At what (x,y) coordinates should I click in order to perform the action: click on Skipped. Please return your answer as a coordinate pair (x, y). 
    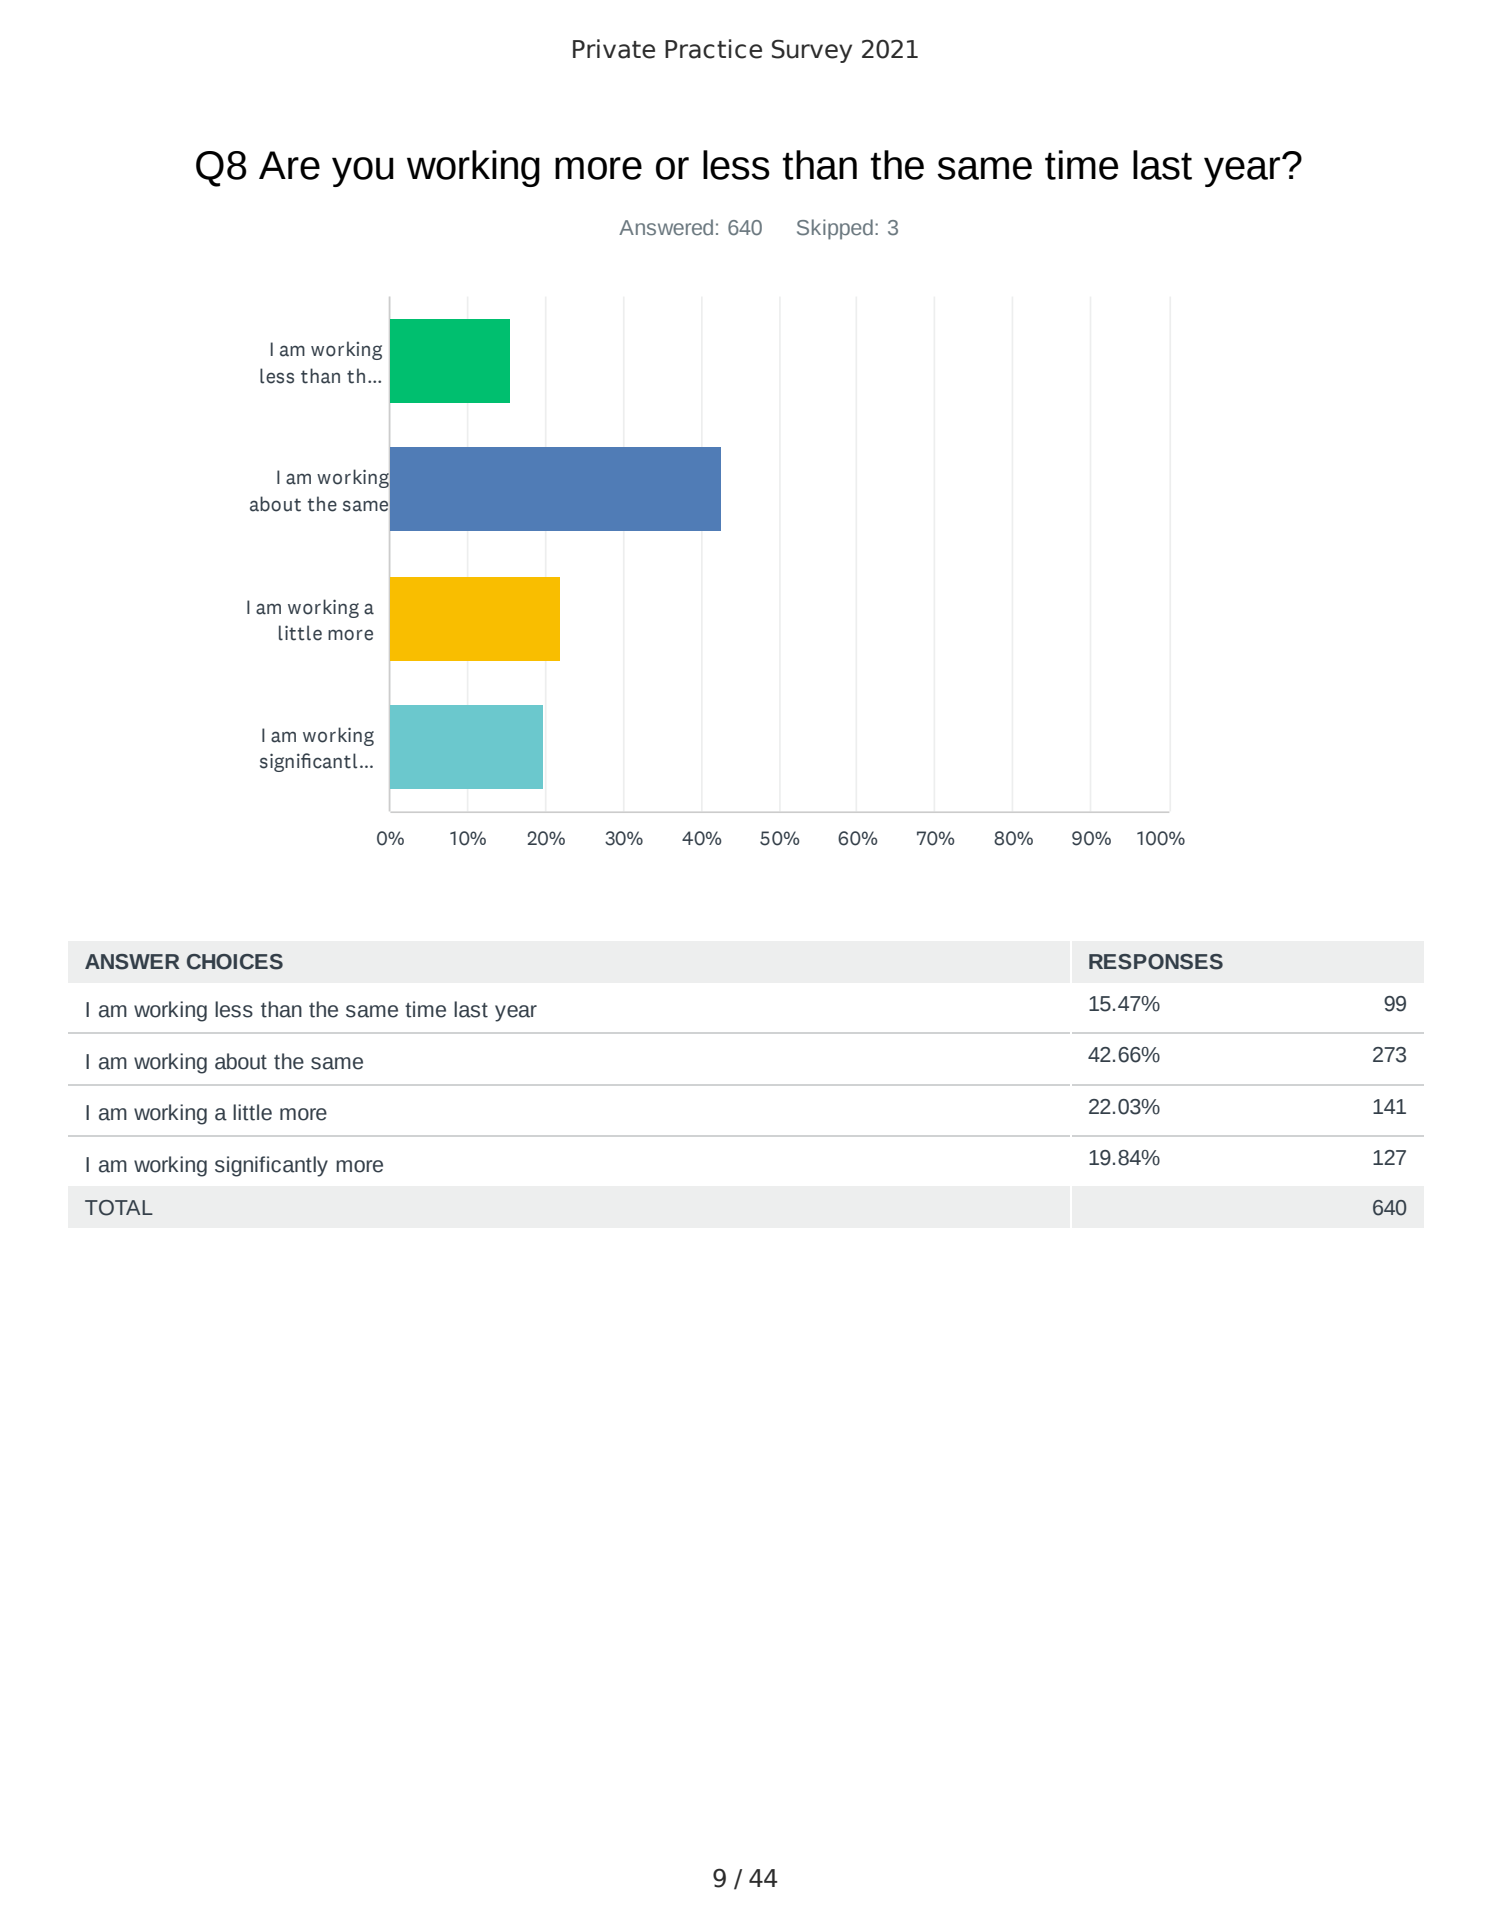
    Looking at the image, I should click on (835, 229).
